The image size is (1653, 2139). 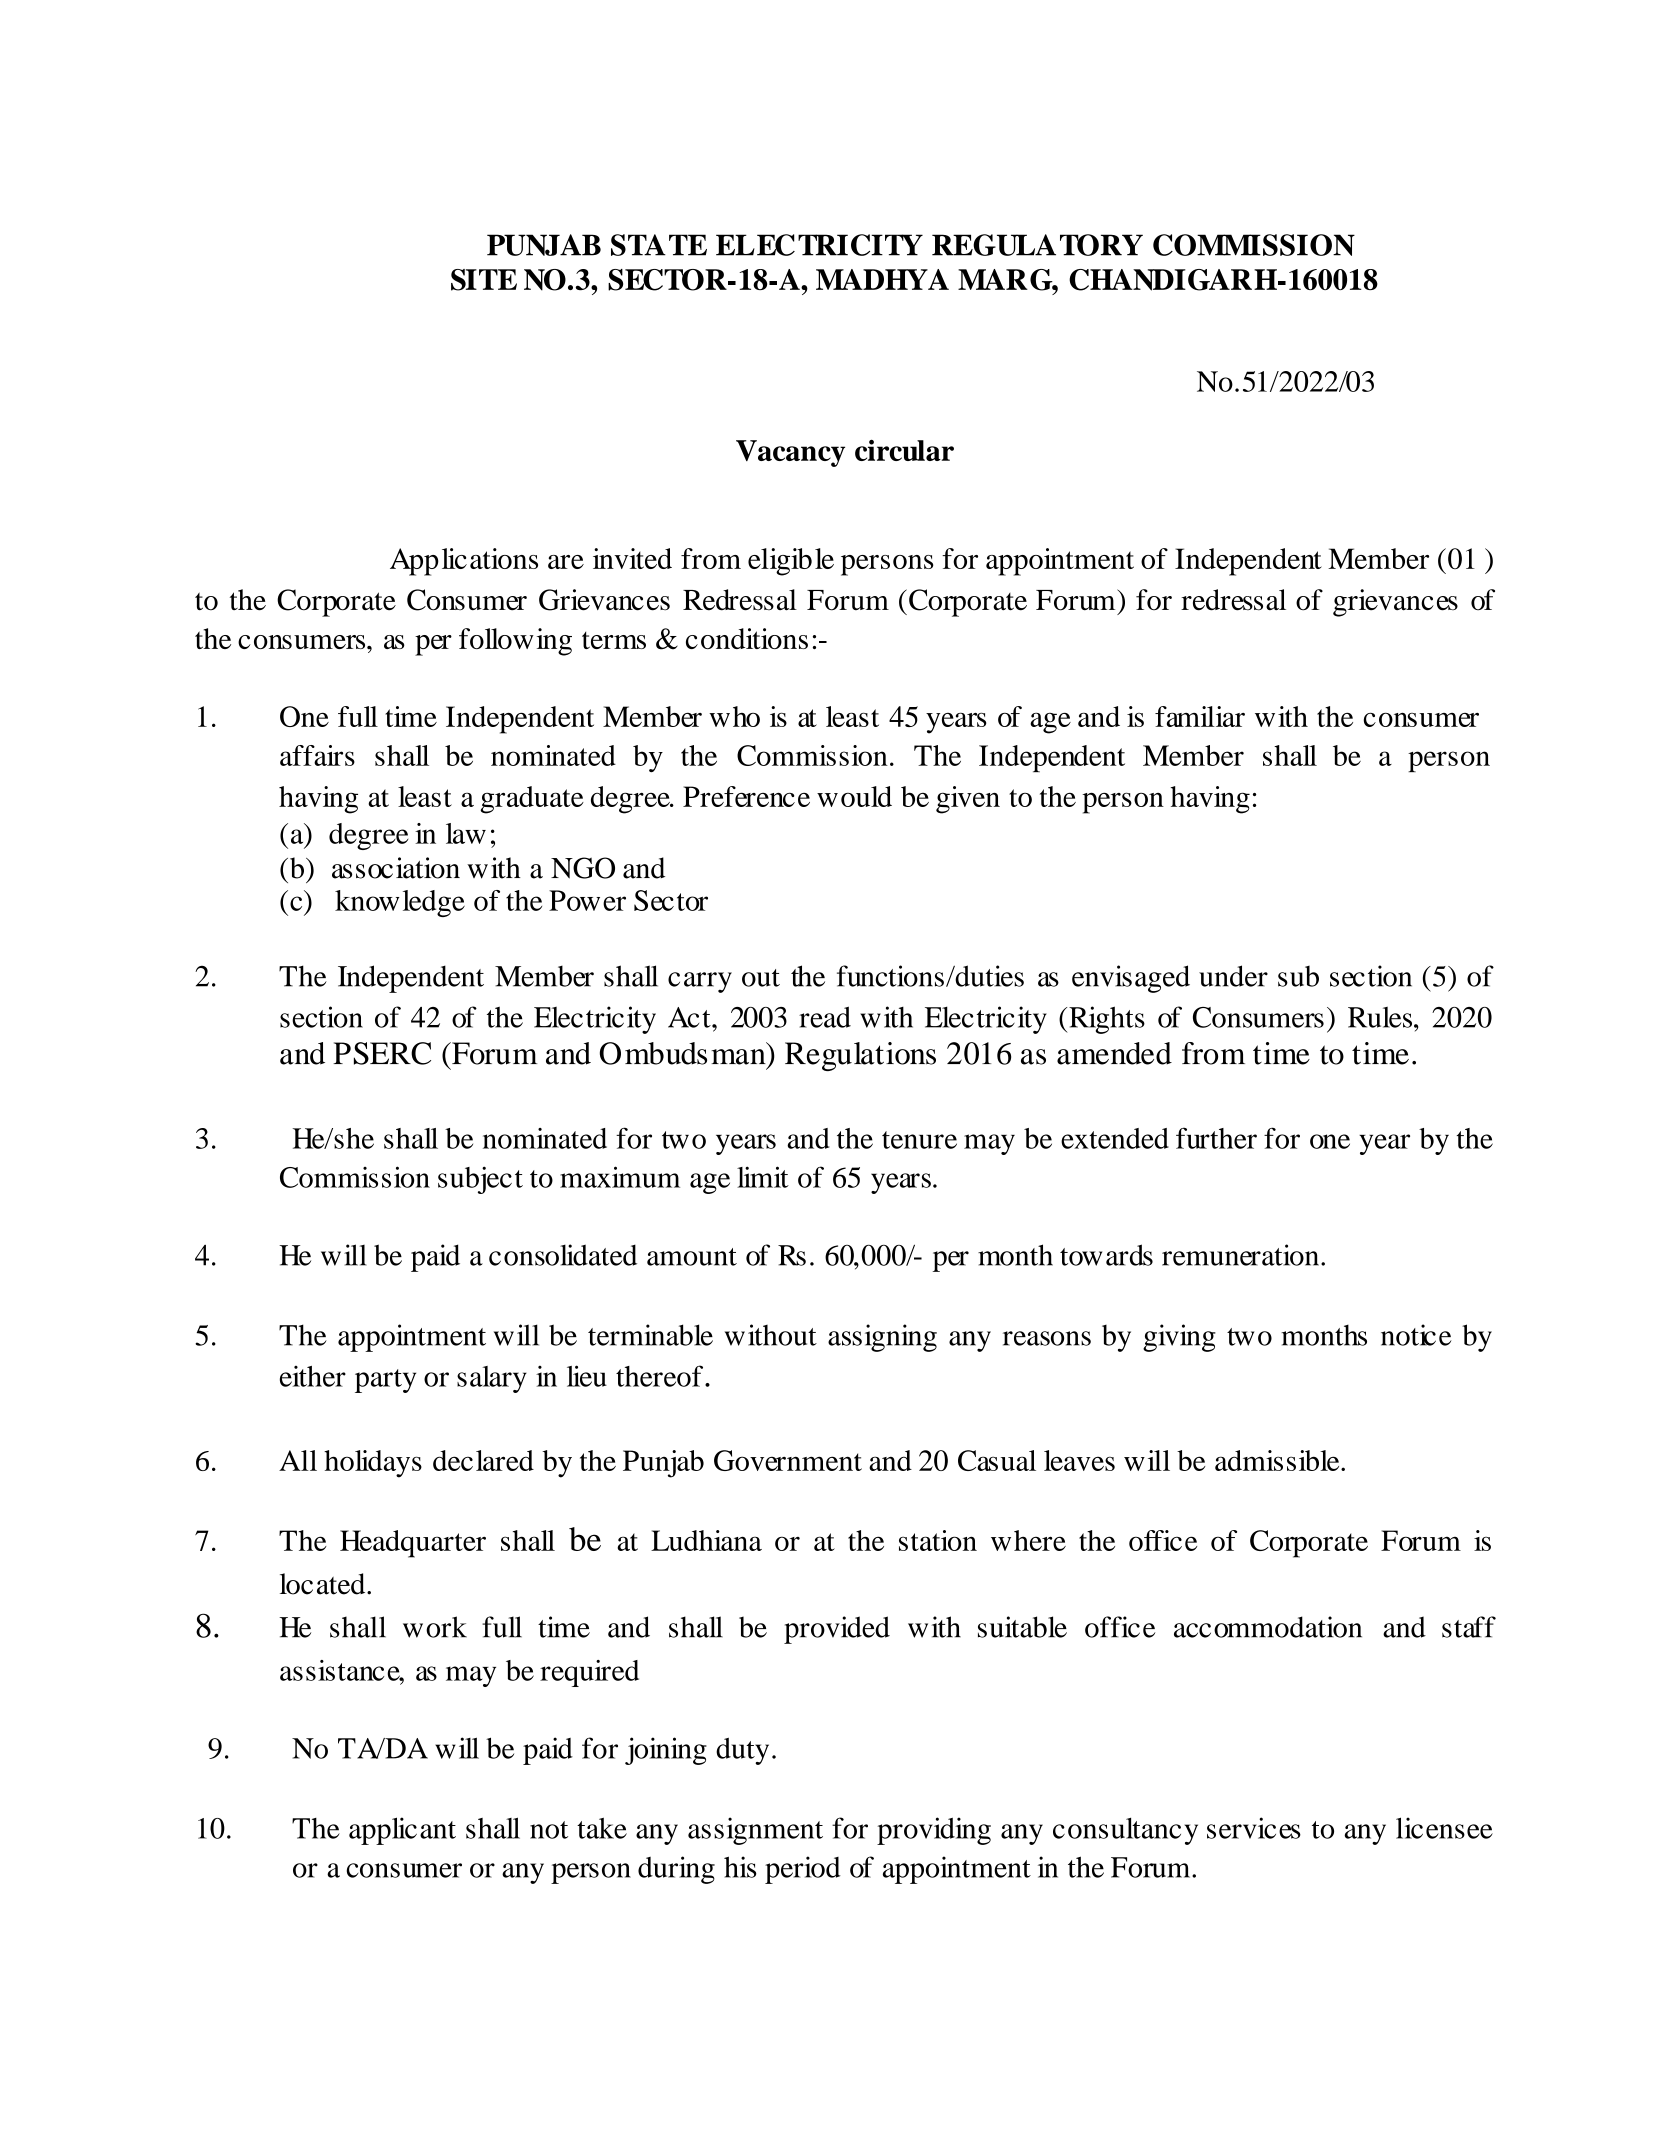 I want to click on familiar, so click(x=1200, y=716).
